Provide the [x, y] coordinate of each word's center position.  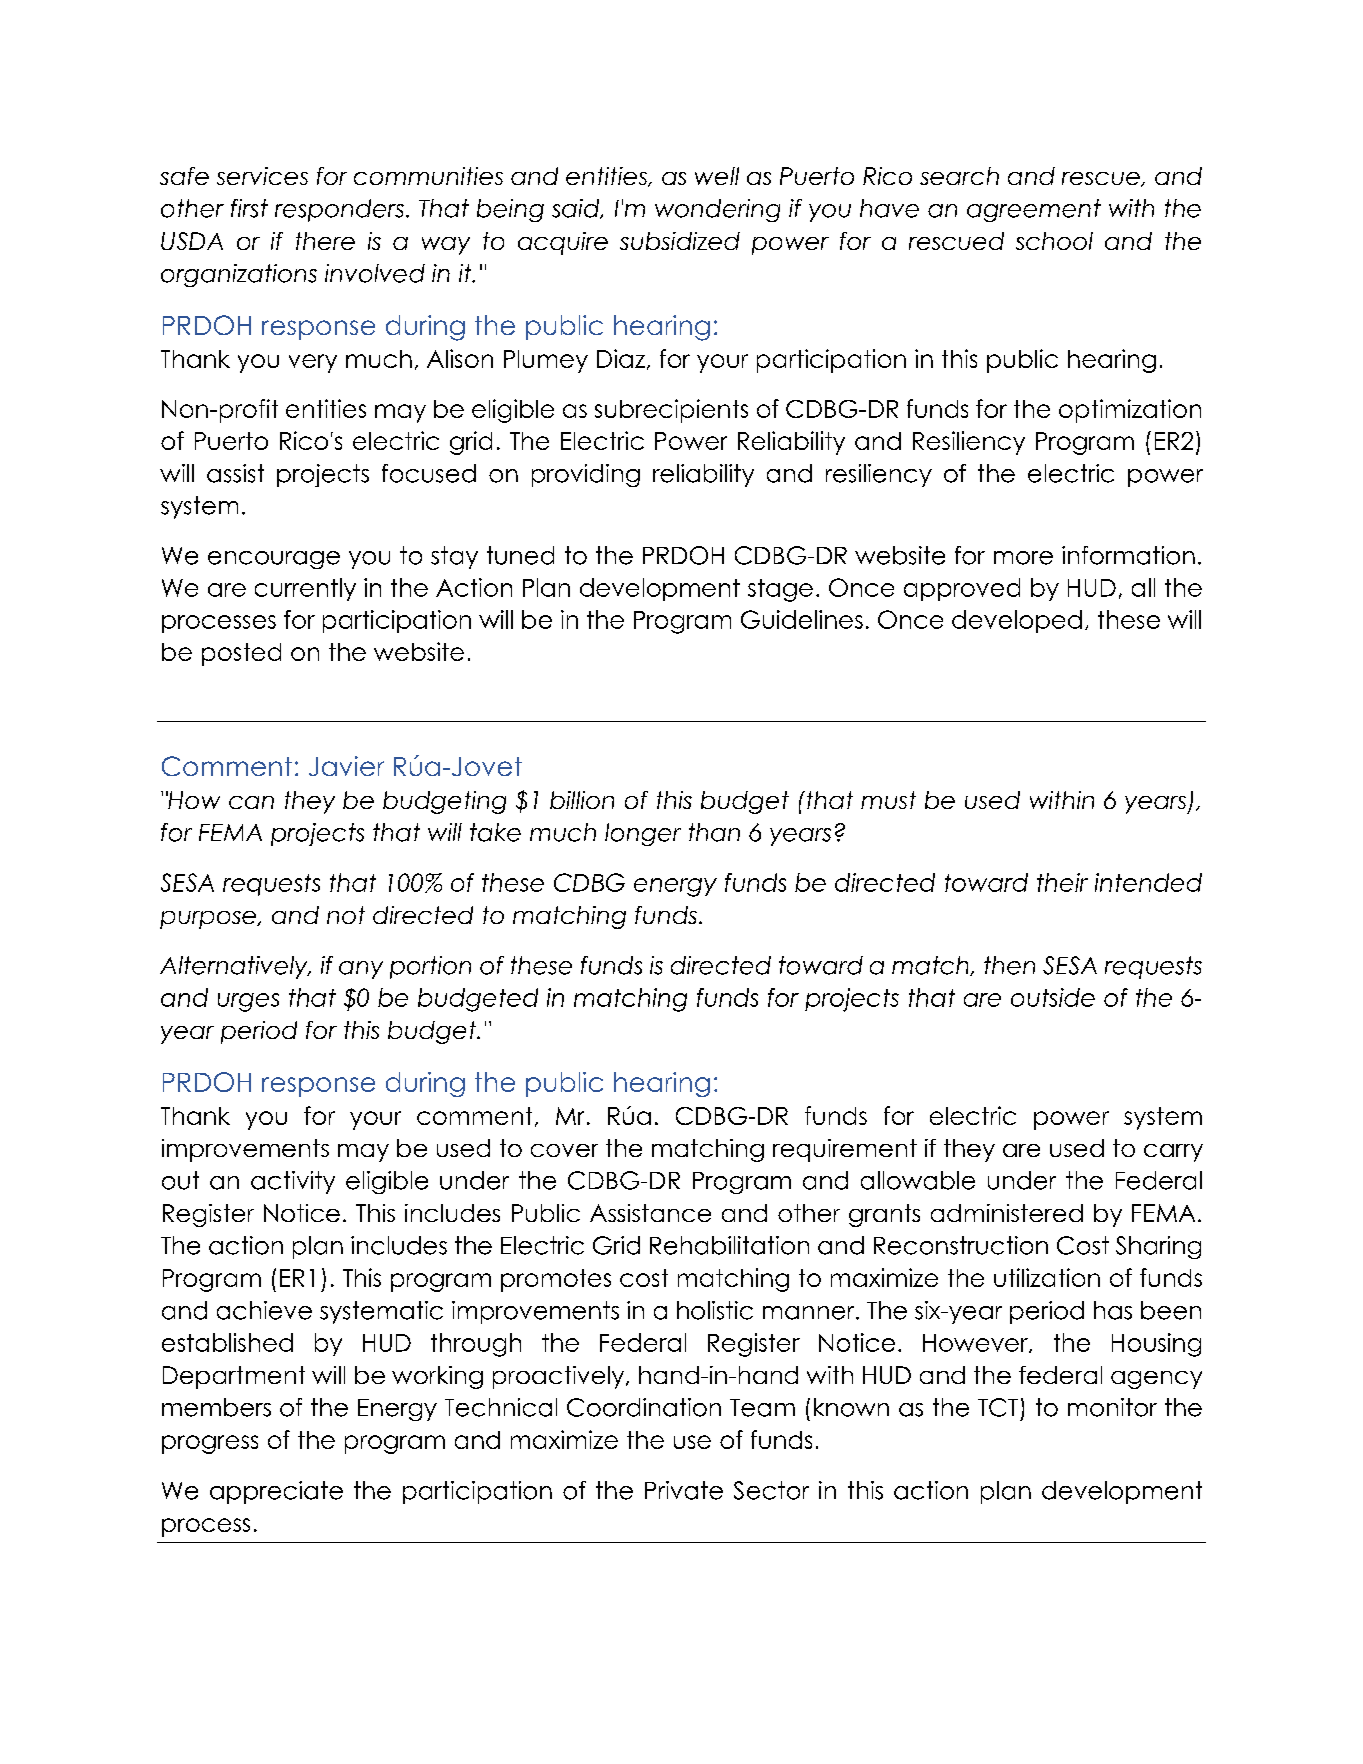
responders [339, 210]
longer [643, 834]
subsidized [680, 241]
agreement [1034, 210]
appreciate [276, 1492]
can [251, 802]
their [1062, 882]
